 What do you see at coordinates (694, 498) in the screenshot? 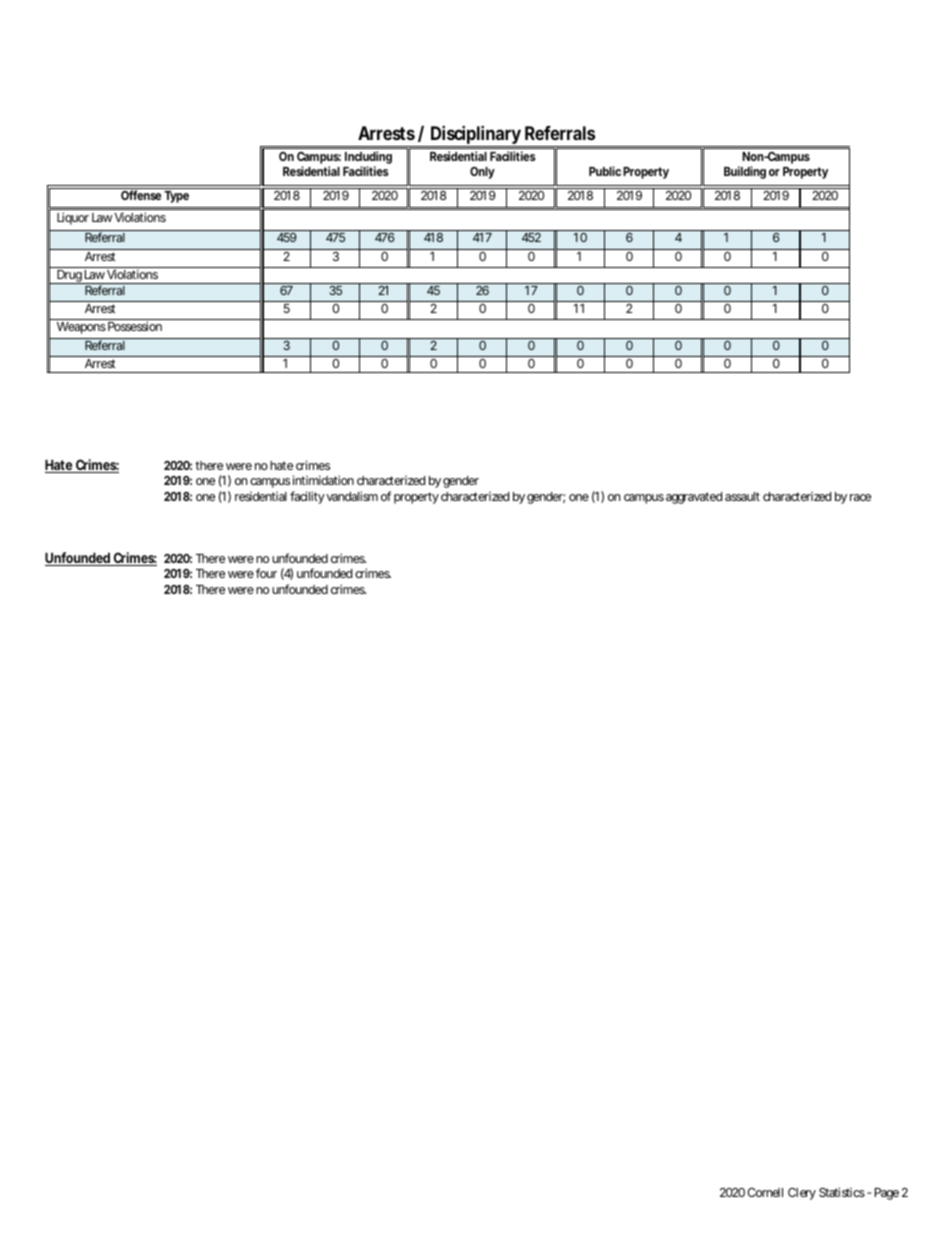
I see `aggravated` at bounding box center [694, 498].
